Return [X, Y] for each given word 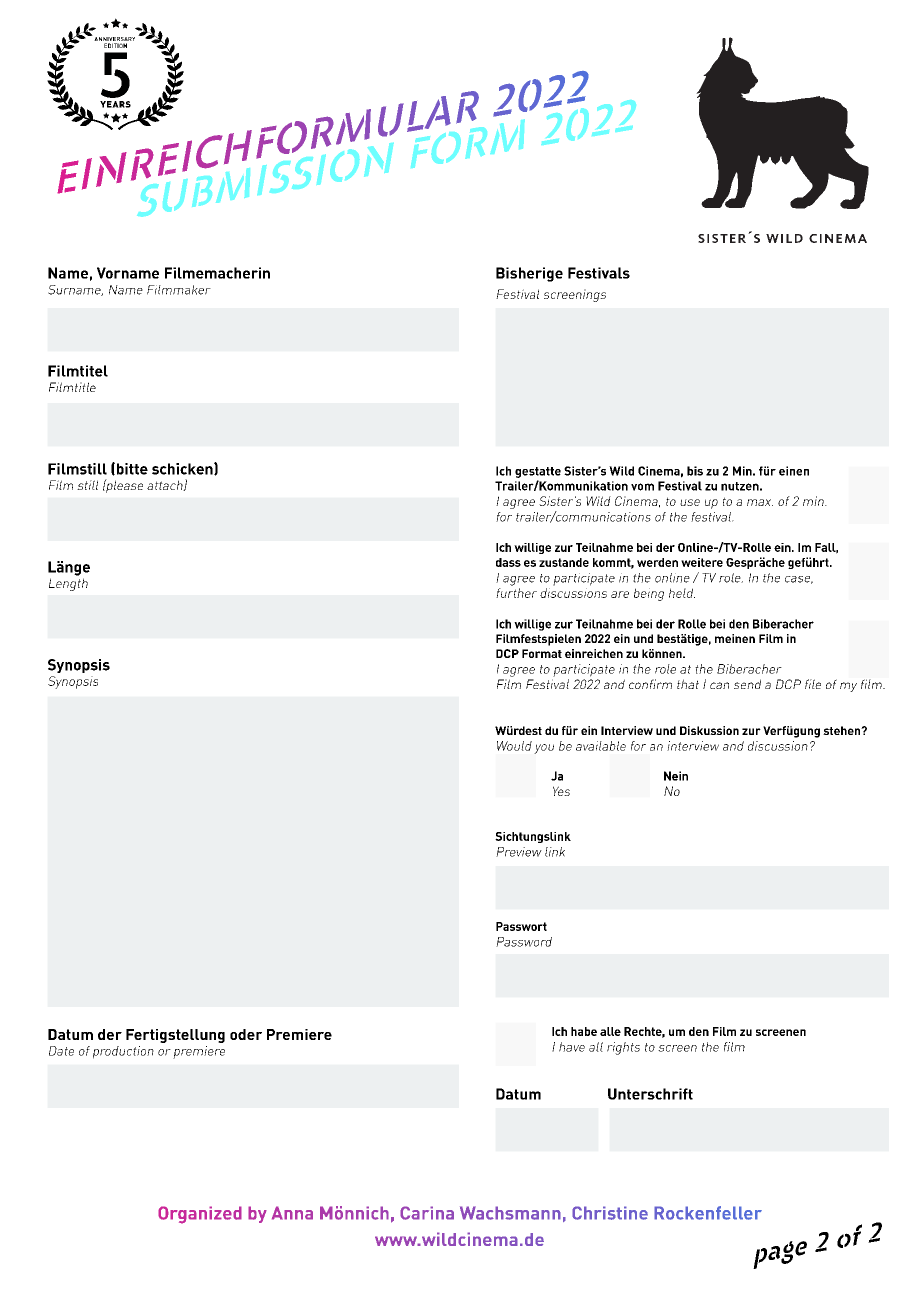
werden [657, 562]
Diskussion [709, 730]
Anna [292, 1213]
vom [642, 487]
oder [246, 1034]
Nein [676, 776]
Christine [610, 1213]
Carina [427, 1213]
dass [508, 562]
